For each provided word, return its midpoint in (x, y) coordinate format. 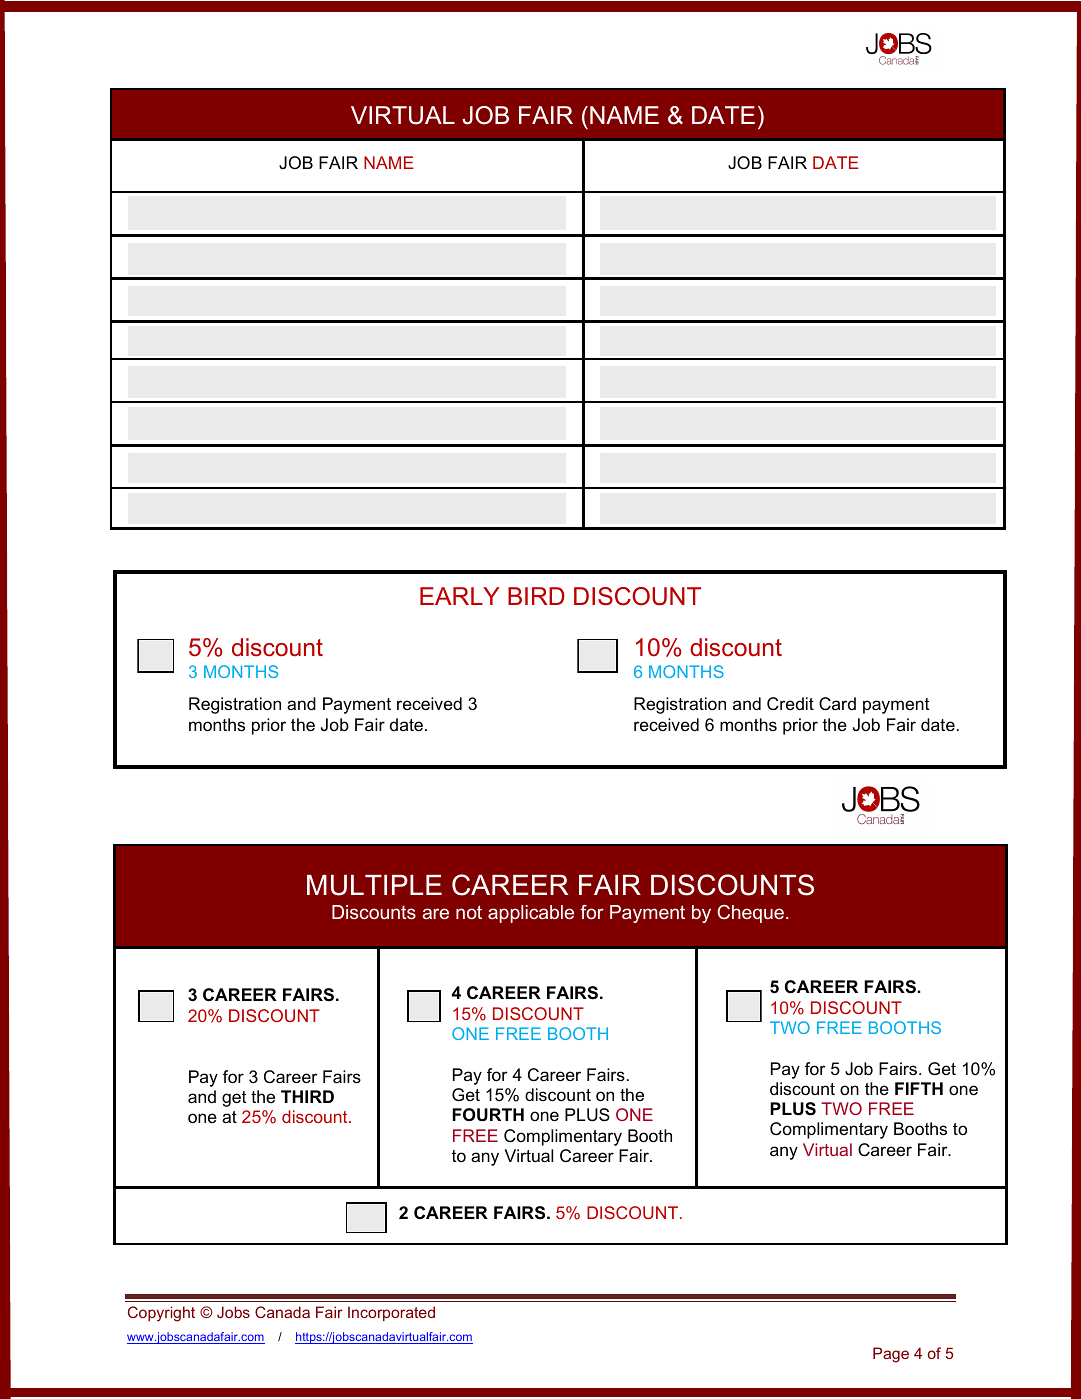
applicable (531, 914)
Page (891, 1355)
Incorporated (391, 1313)
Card (837, 704)
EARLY (460, 596)
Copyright (161, 1314)
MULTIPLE (374, 885)
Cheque (750, 914)
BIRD (536, 596)
